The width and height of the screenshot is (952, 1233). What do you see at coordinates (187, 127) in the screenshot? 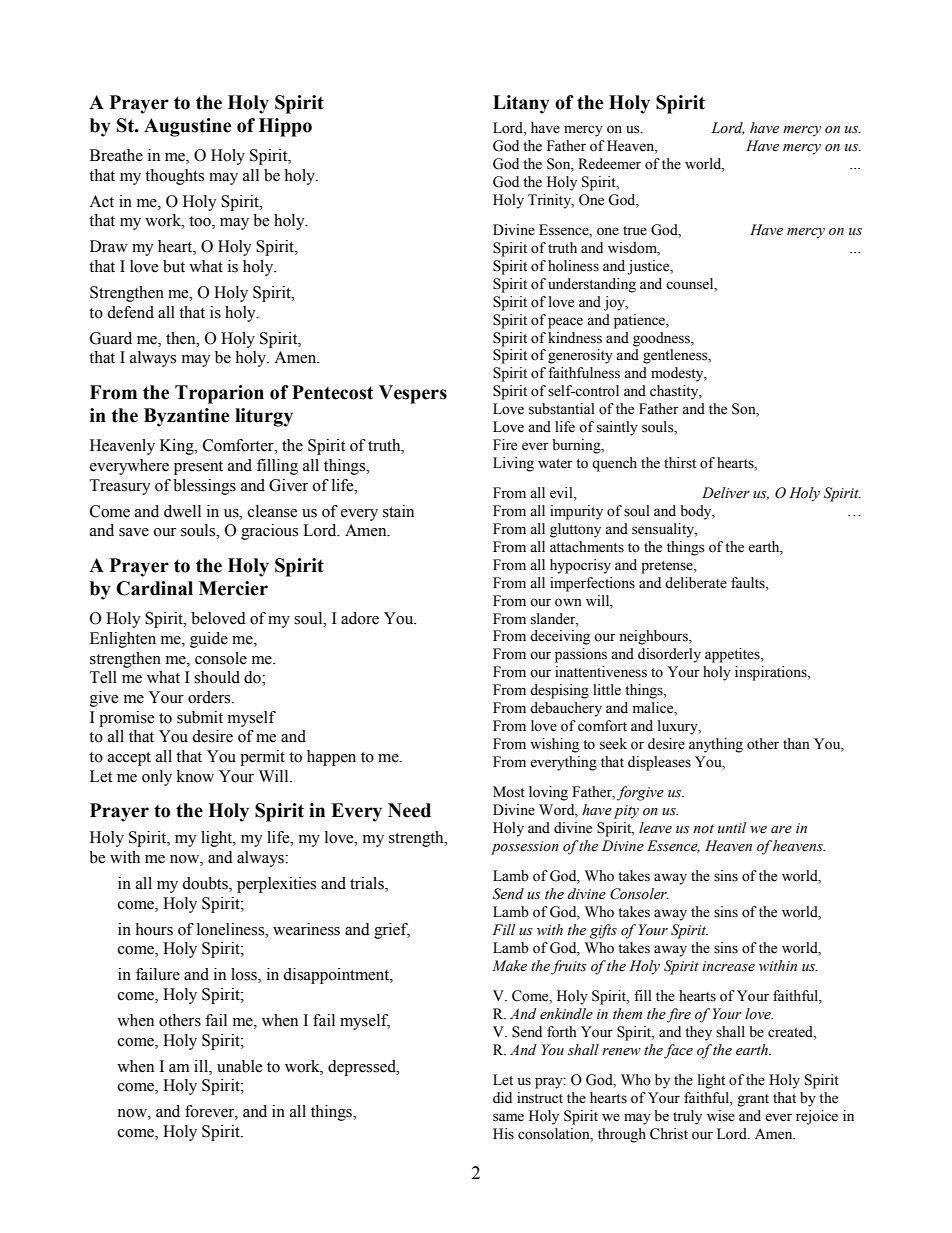
I see `Augustine` at bounding box center [187, 127].
